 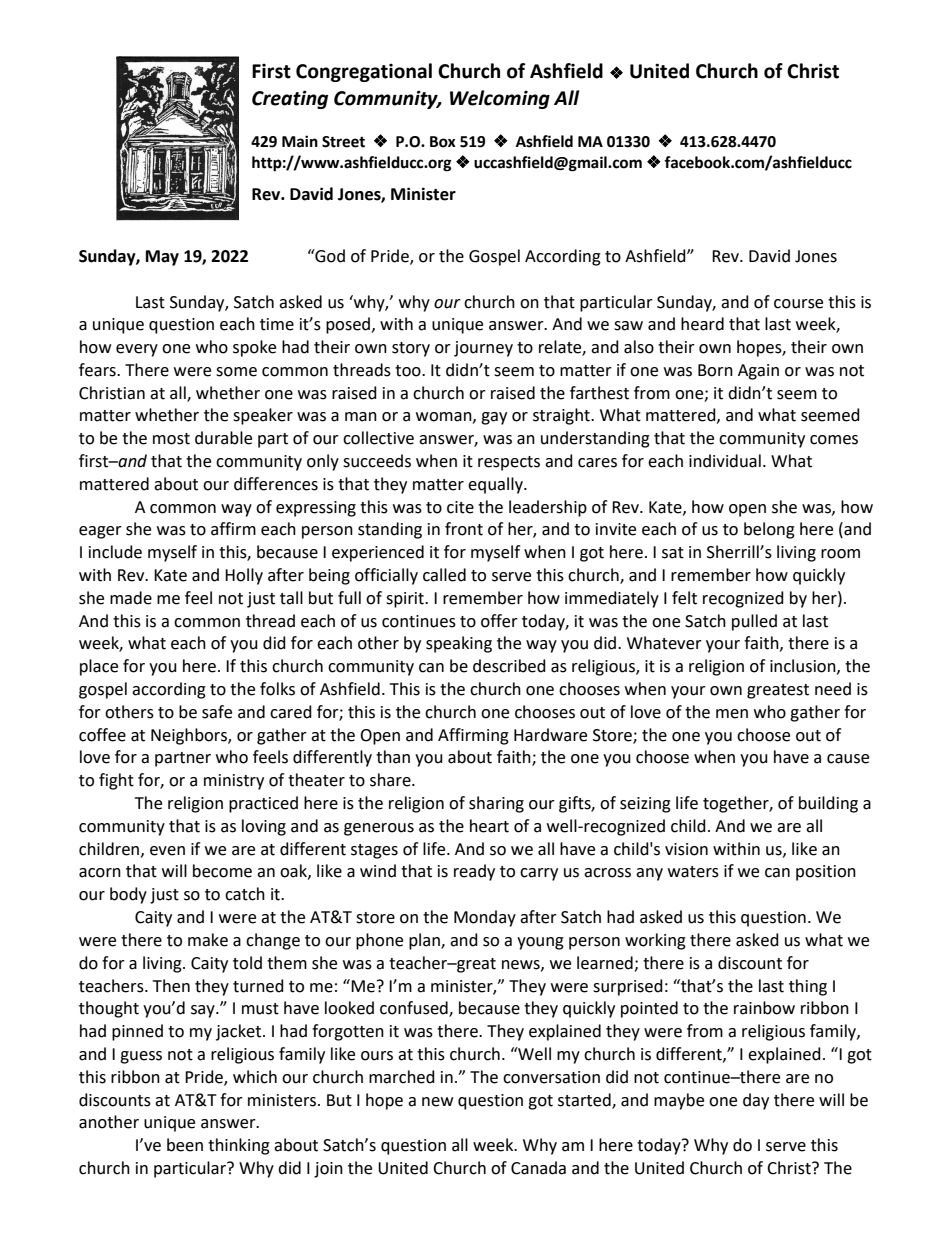 I want to click on pulled, so click(x=754, y=622).
